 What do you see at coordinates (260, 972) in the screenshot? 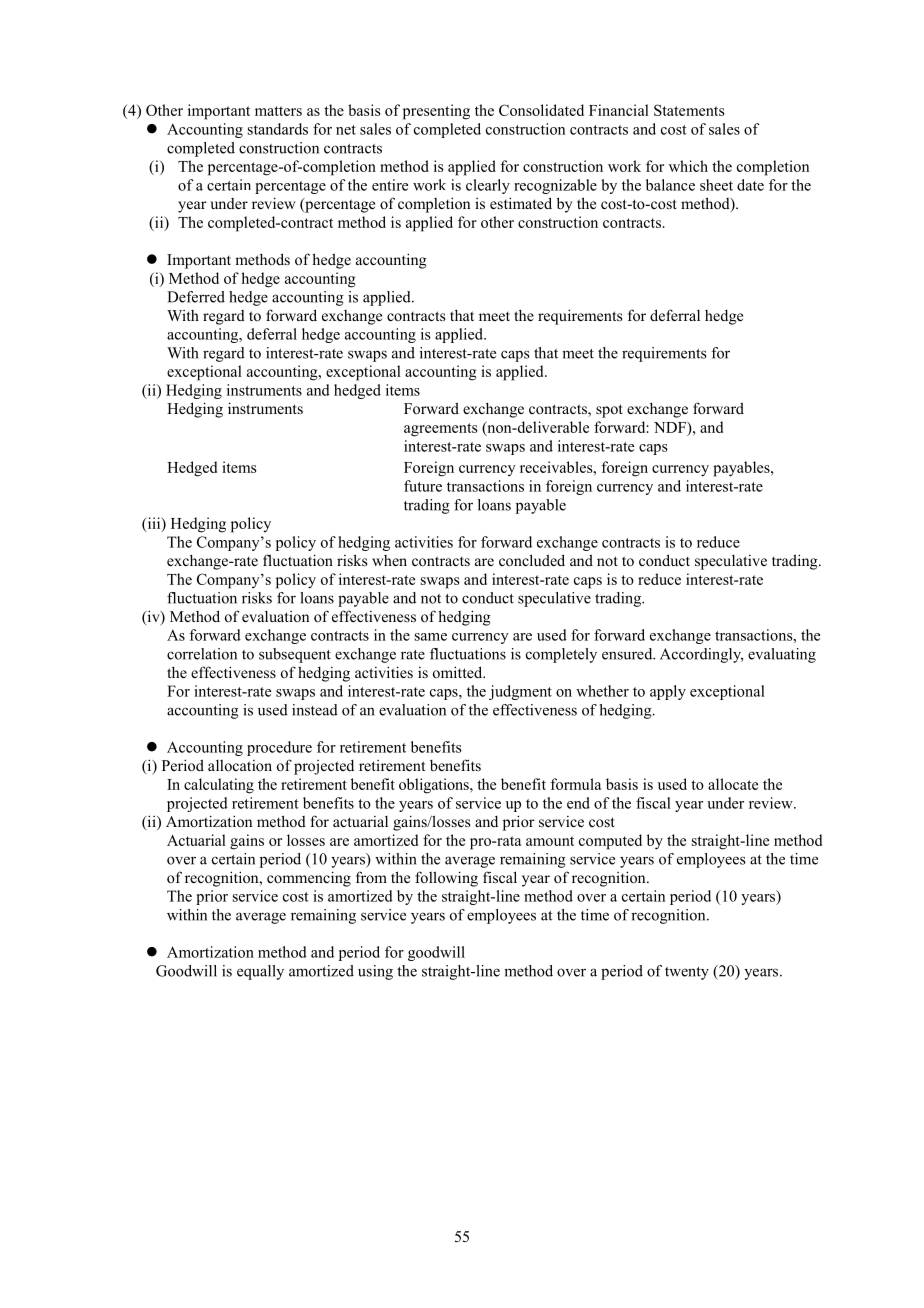
I see `equally` at bounding box center [260, 972].
